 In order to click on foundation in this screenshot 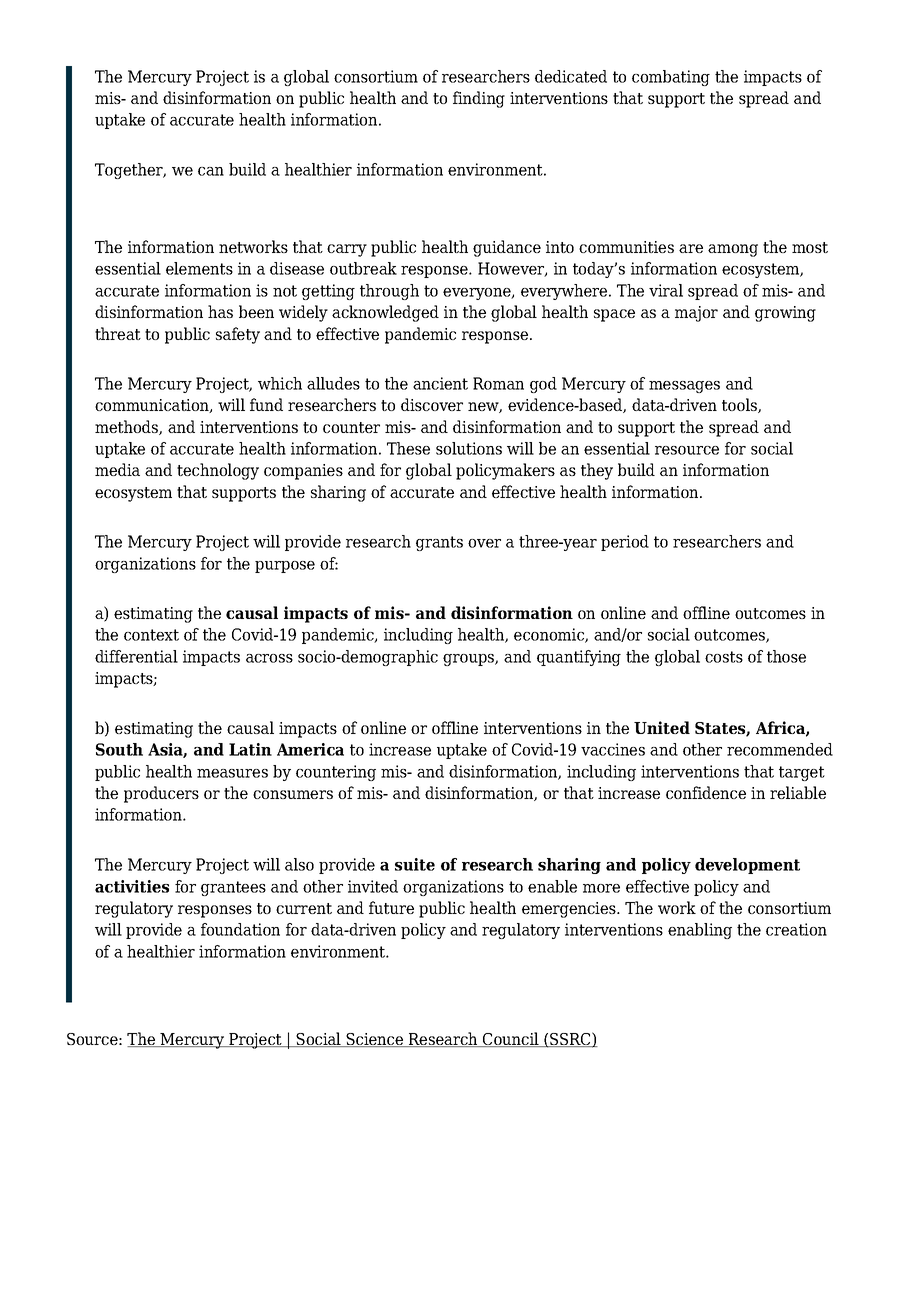, I will do `click(240, 929)`.
